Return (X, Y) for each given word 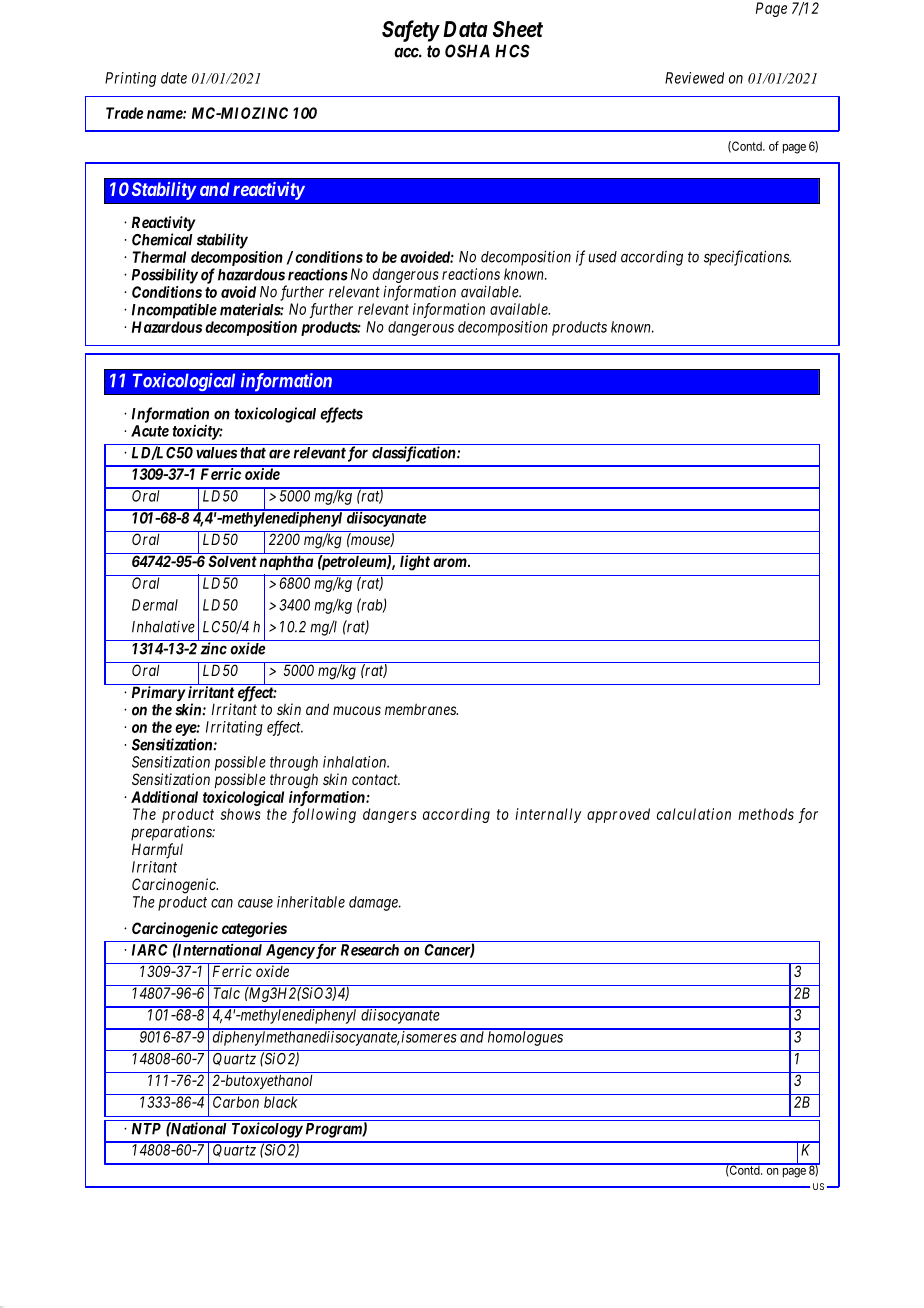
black (281, 1102)
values (216, 453)
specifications (747, 258)
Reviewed (694, 78)
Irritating (234, 728)
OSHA (467, 51)
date (174, 78)
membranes (421, 709)
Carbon (236, 1102)
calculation (694, 814)
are (279, 454)
